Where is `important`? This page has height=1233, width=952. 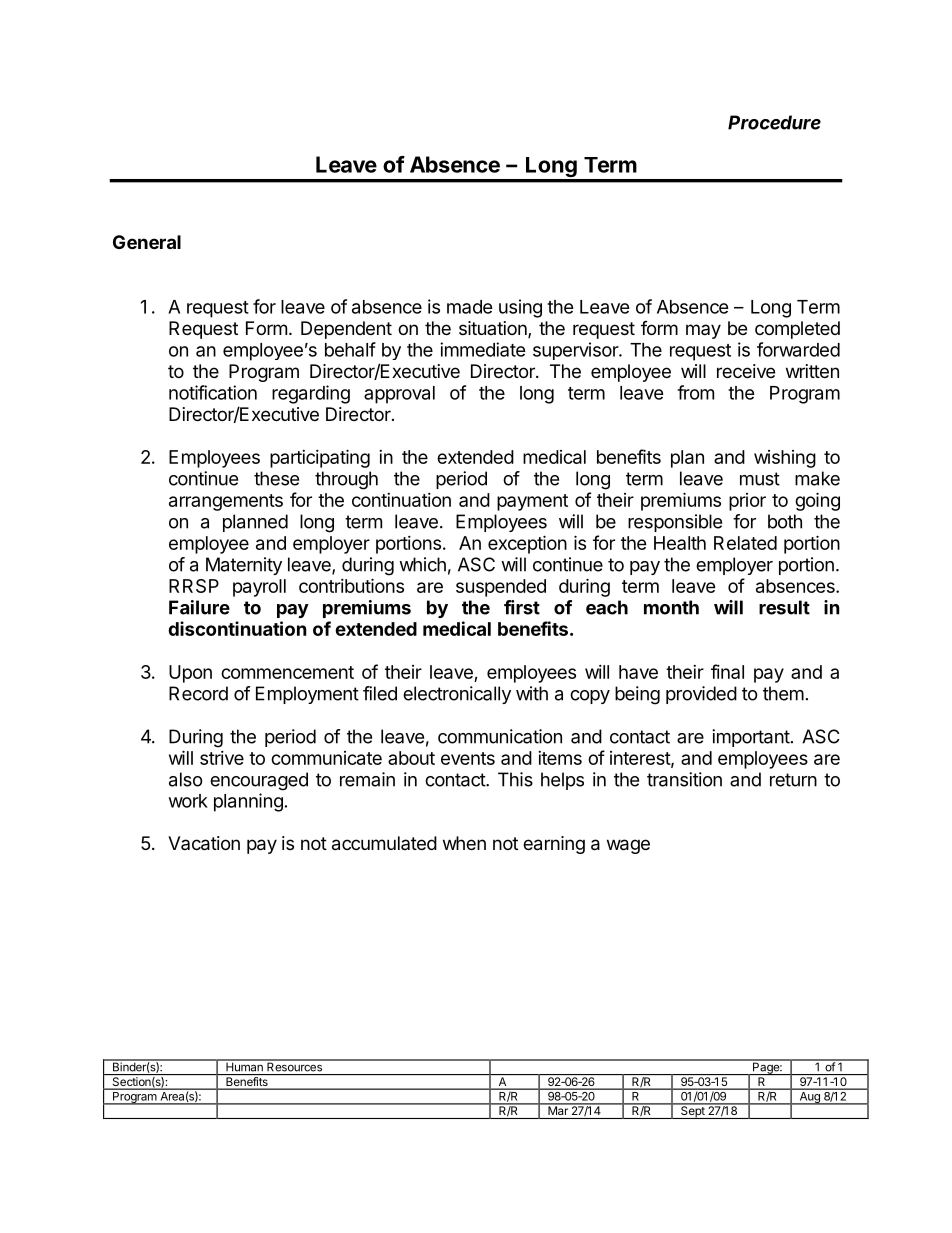
important is located at coordinates (751, 738).
